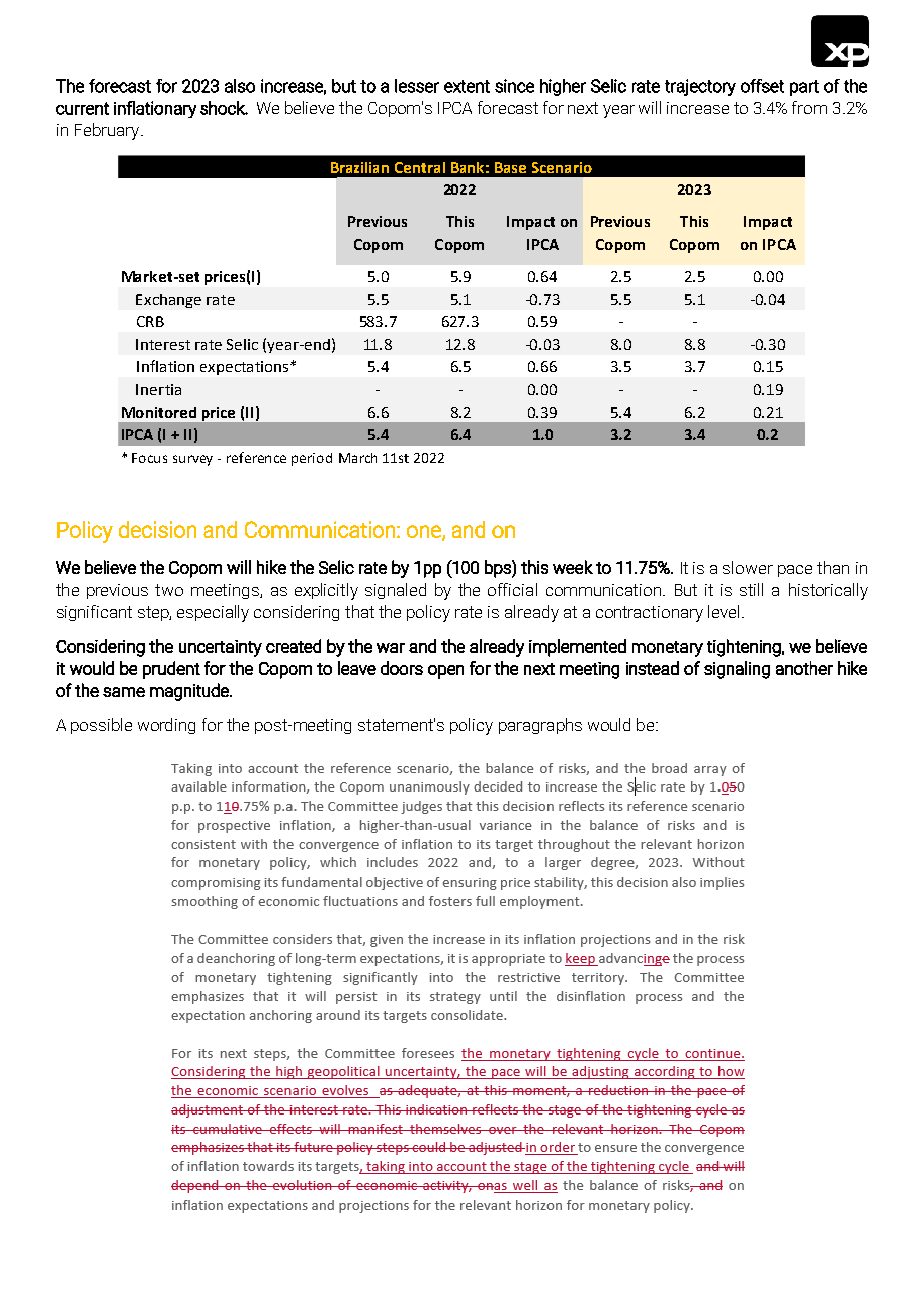 This page has width=924, height=1308. I want to click on slower, so click(748, 567).
